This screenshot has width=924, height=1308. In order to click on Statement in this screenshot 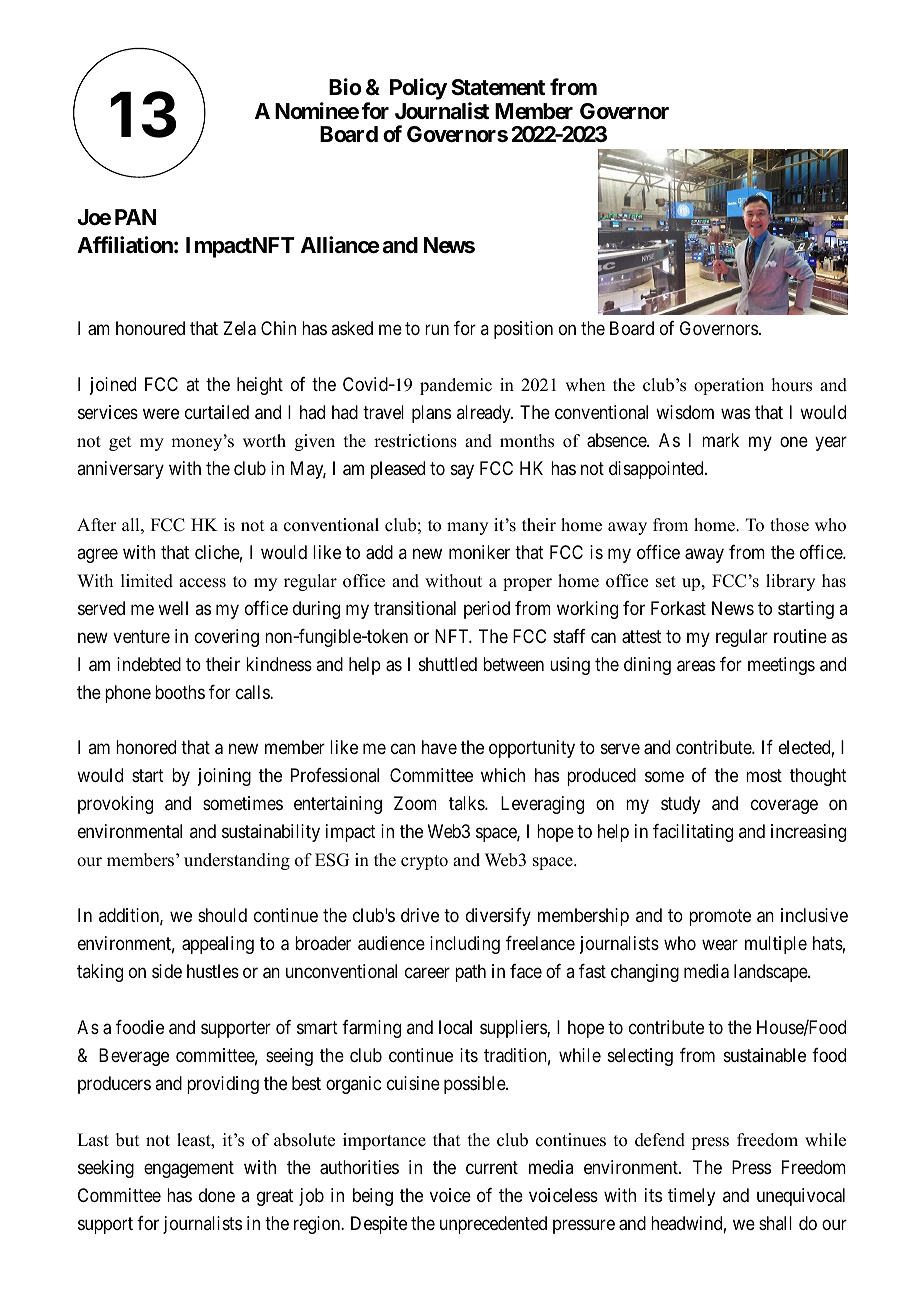, I will do `click(498, 87)`.
